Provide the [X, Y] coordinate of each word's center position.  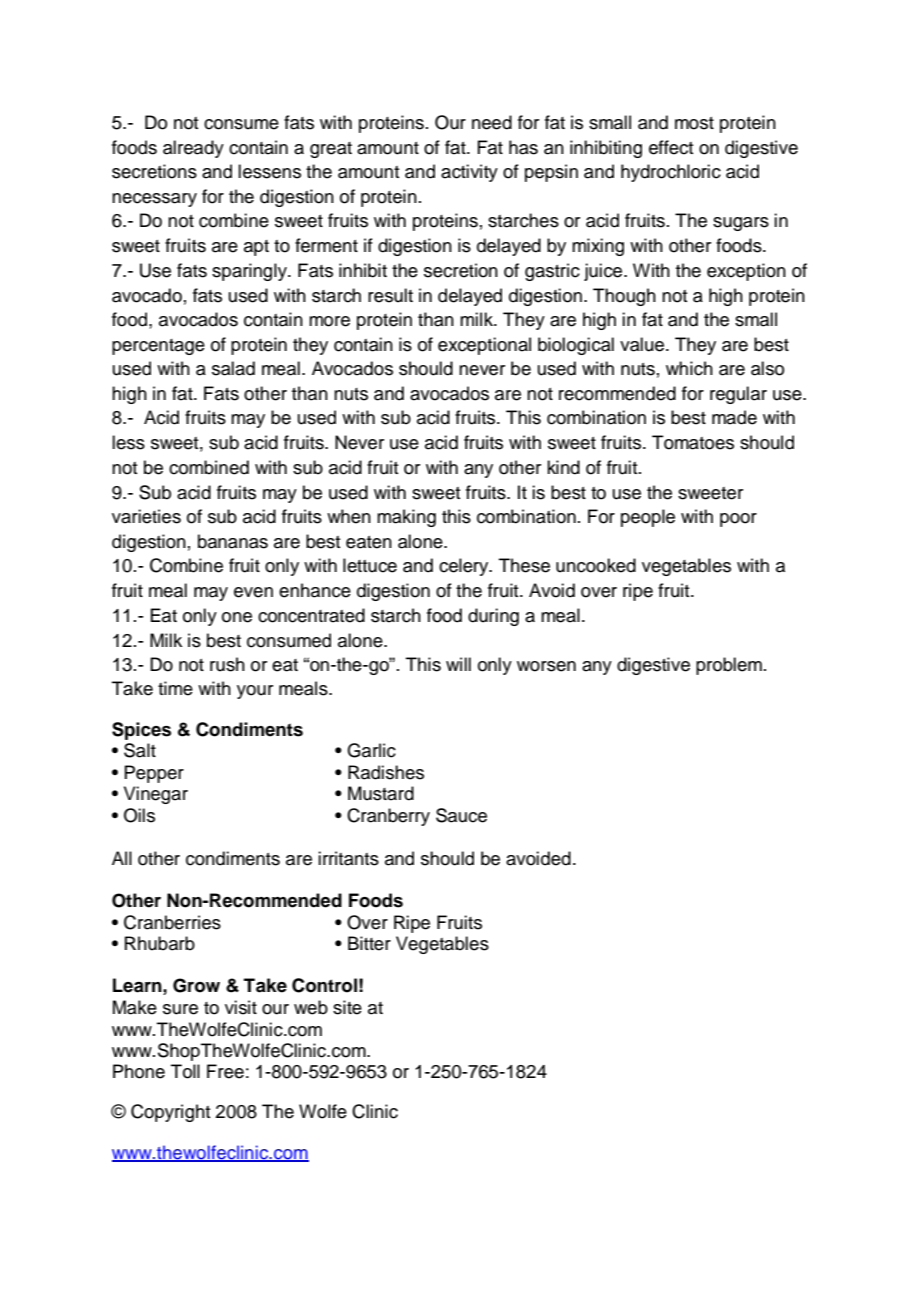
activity [469, 173]
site [347, 1007]
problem [729, 666]
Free [225, 1071]
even [253, 592]
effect [671, 147]
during [493, 617]
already [193, 149]
